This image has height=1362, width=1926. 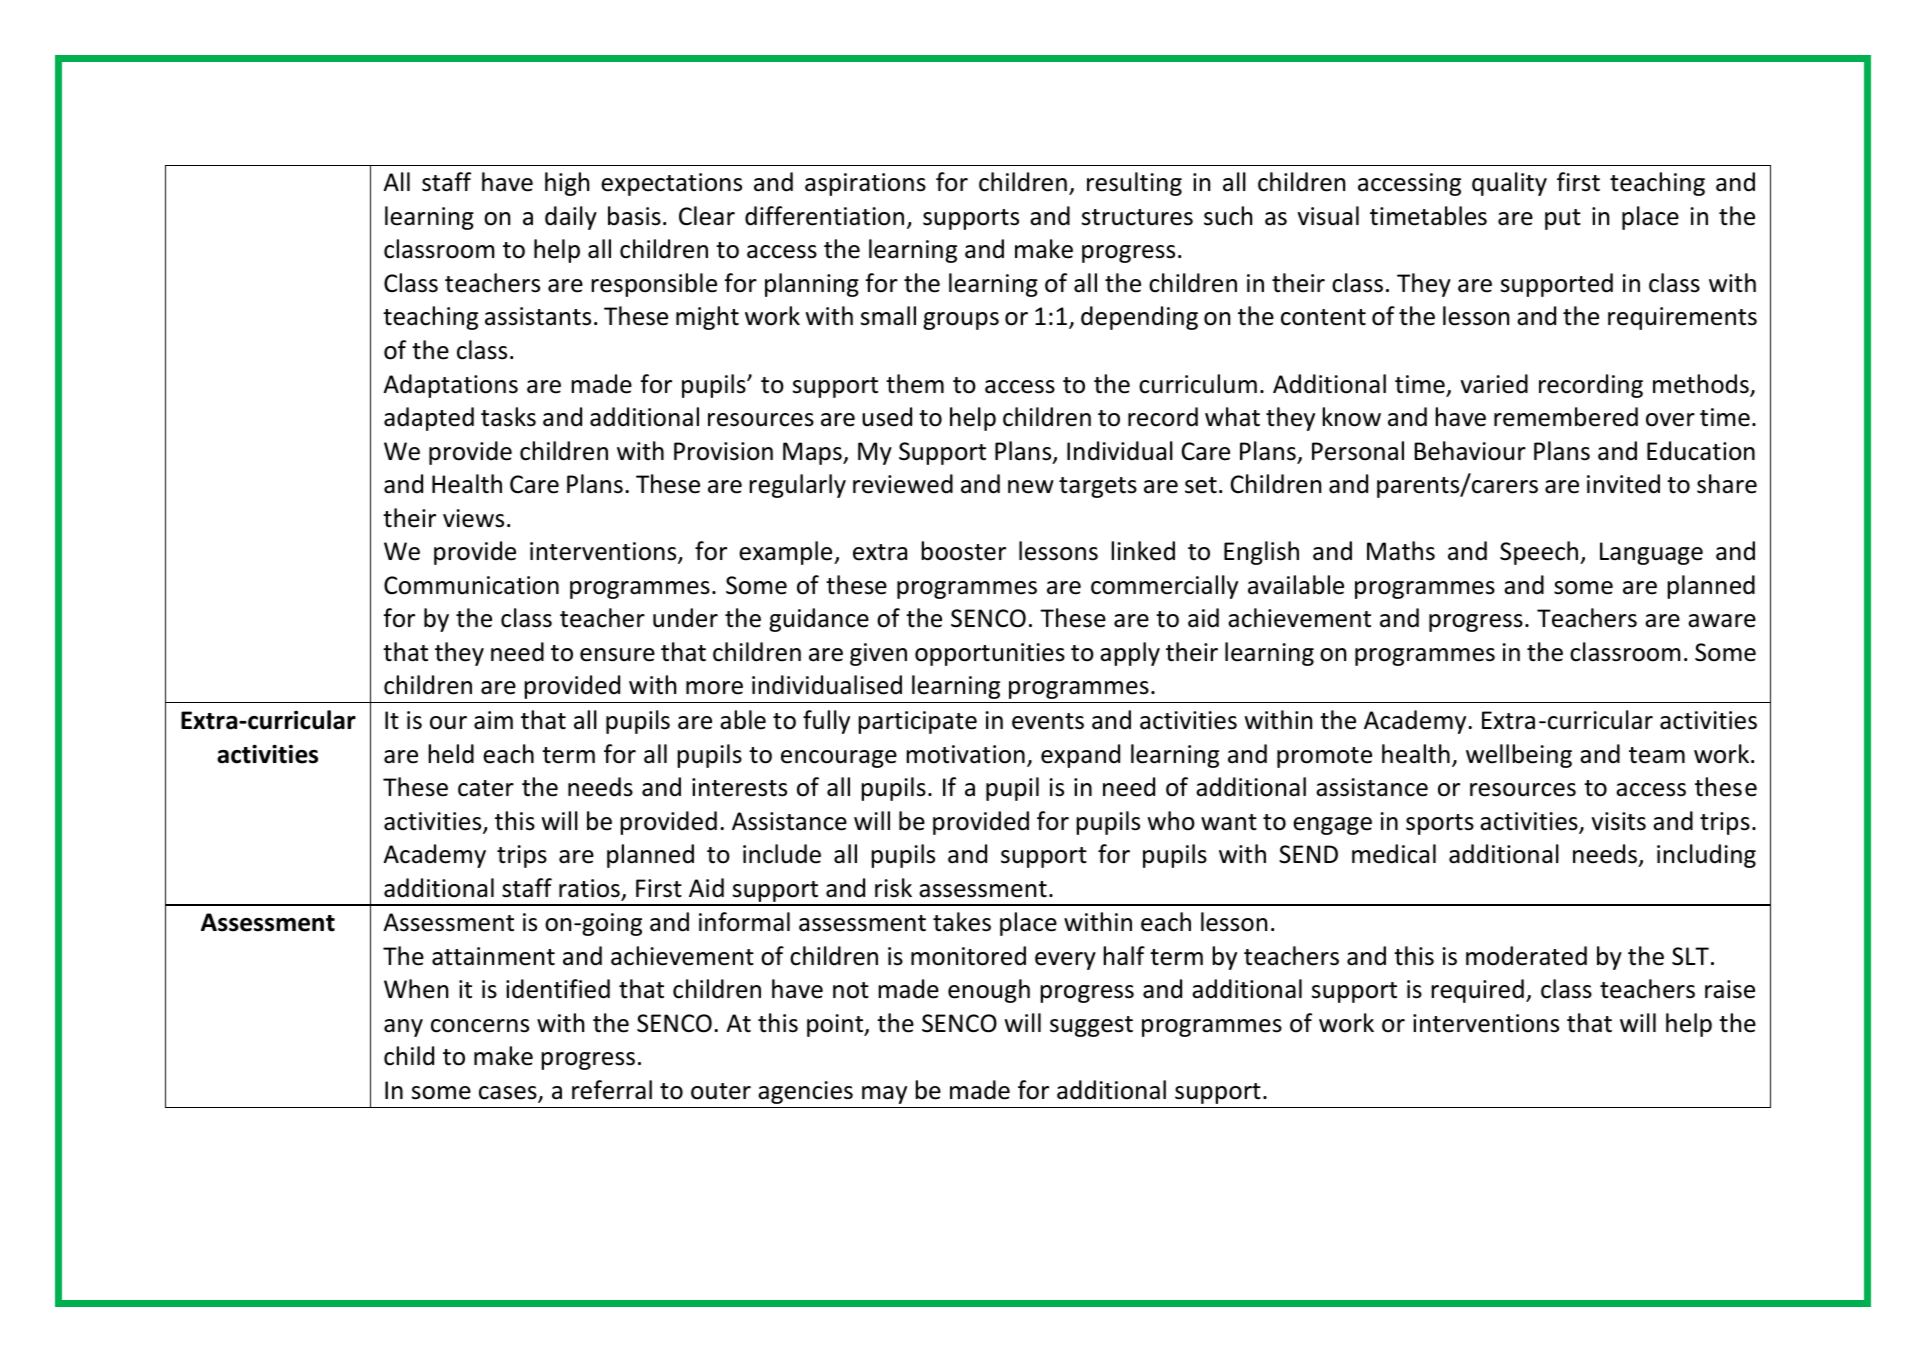 I want to click on daily, so click(x=571, y=218).
